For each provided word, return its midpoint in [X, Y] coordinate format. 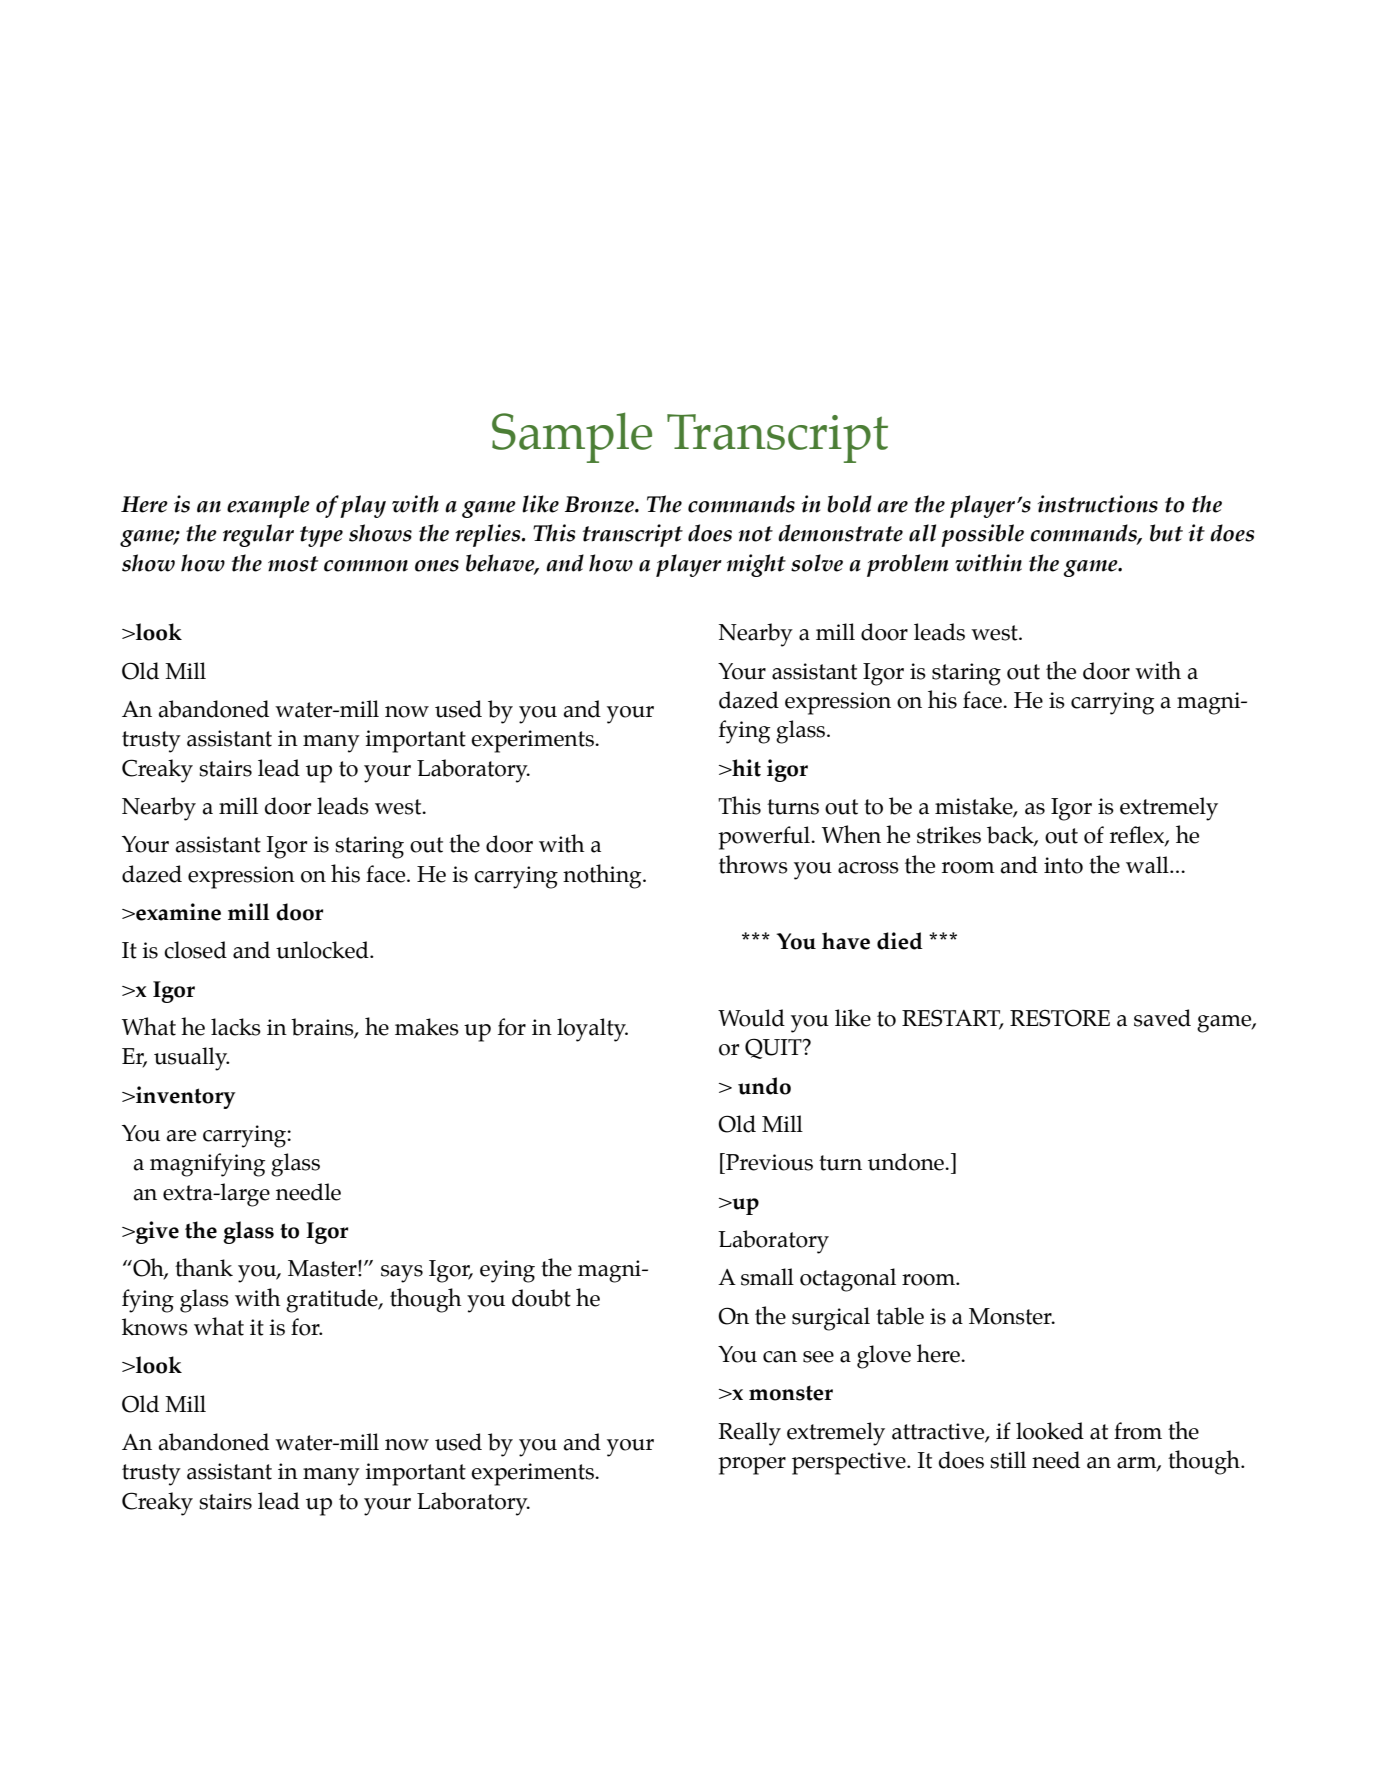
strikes [949, 835]
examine [177, 912]
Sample [572, 437]
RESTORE [1060, 1018]
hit [745, 768]
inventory [185, 1097]
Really [750, 1434]
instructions [1098, 504]
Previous [768, 1162]
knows [155, 1327]
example [268, 506]
